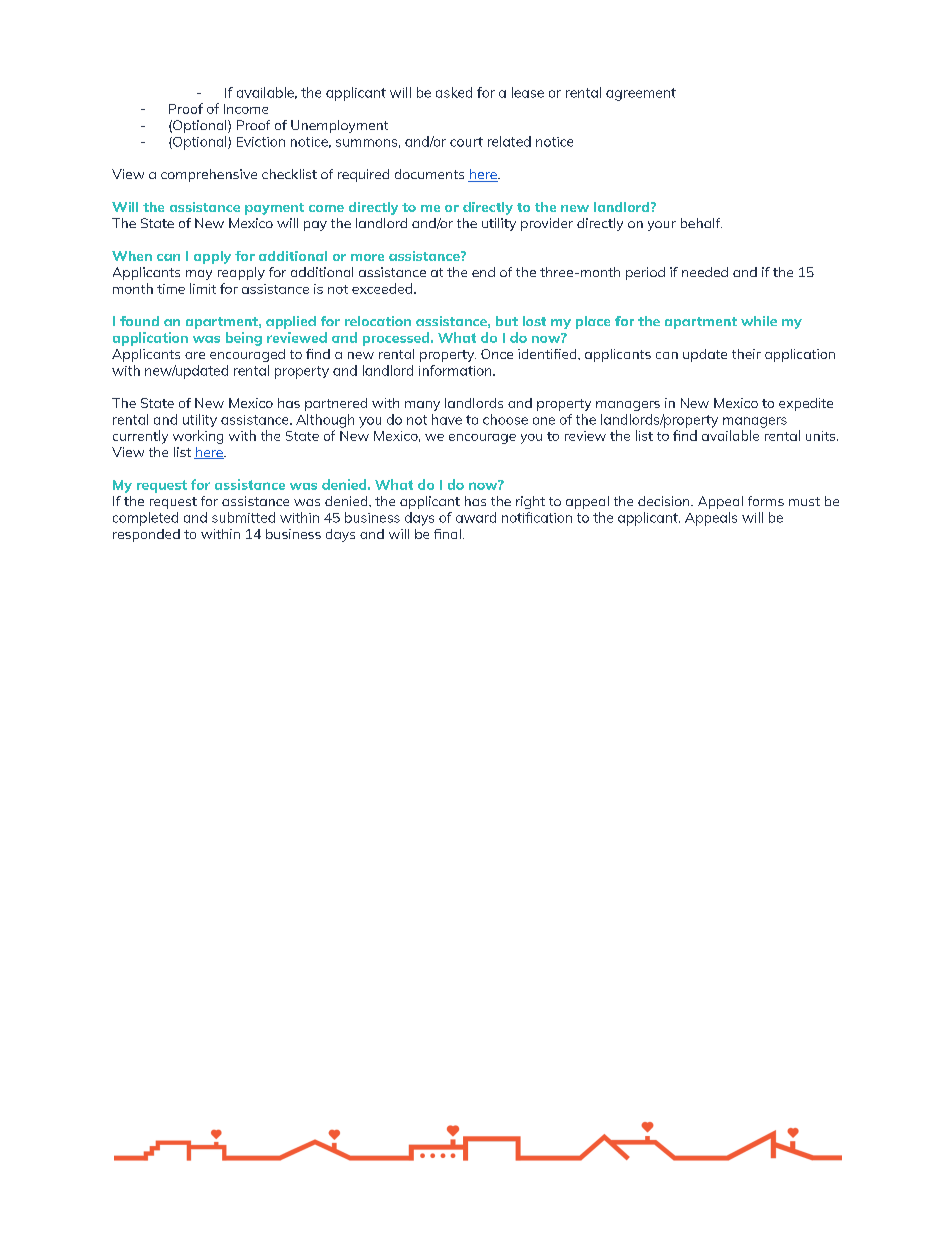 The image size is (952, 1233). Describe the element at coordinates (746, 354) in the screenshot. I see `their` at that location.
